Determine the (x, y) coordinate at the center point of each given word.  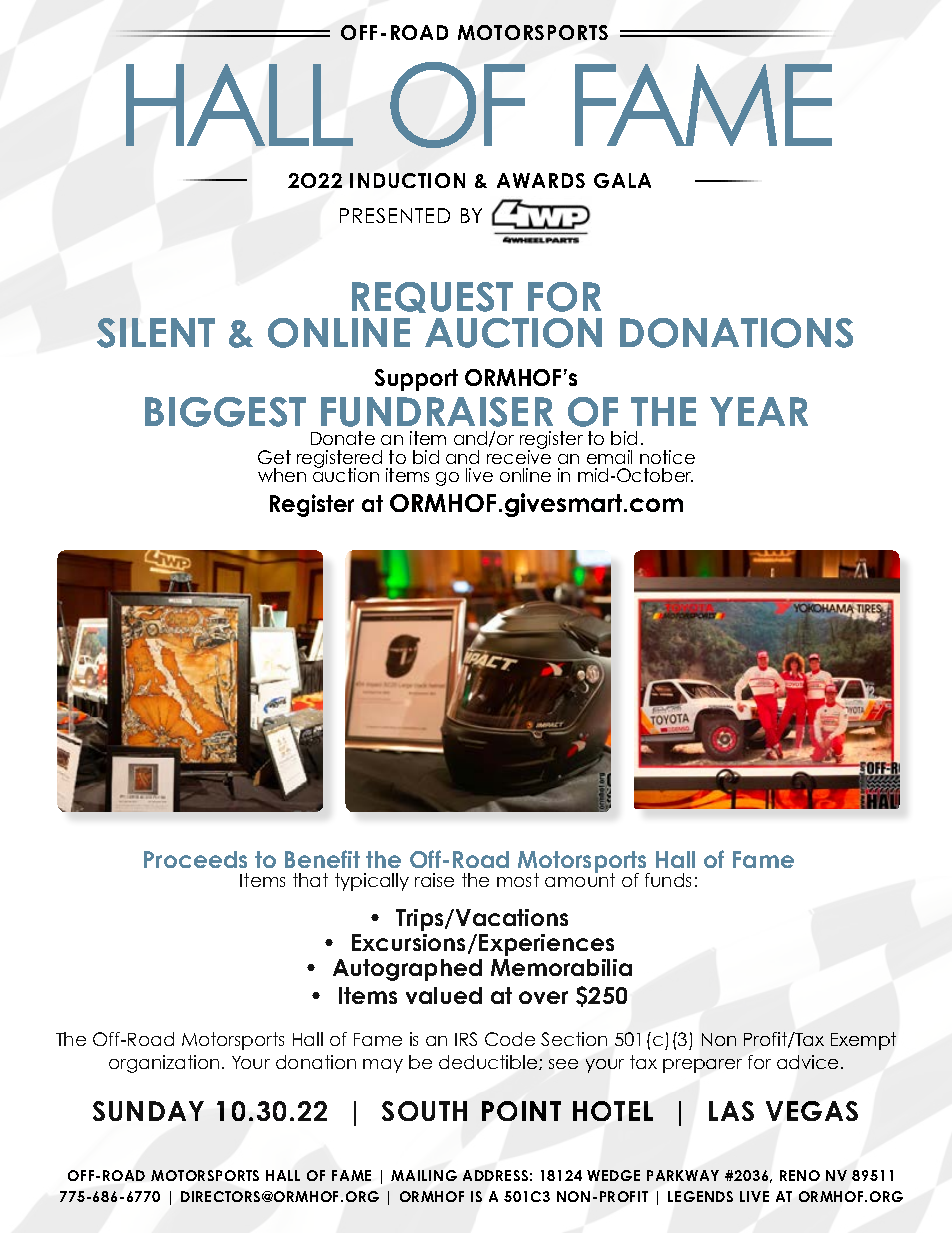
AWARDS (541, 180)
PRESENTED (395, 215)
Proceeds (195, 859)
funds (668, 880)
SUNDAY (148, 1111)
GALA (622, 180)
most (518, 880)
